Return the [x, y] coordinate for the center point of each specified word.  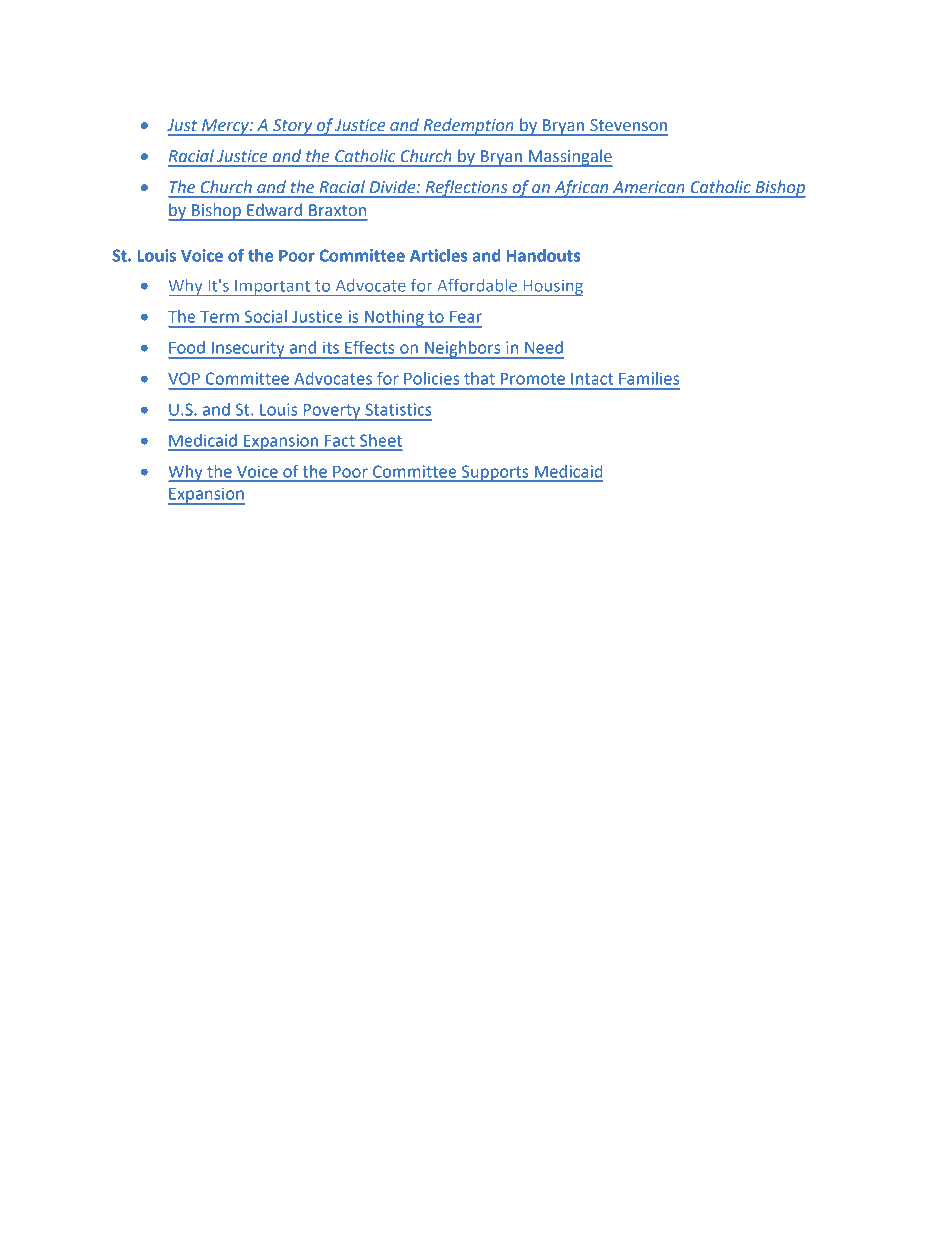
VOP [184, 378]
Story [293, 127]
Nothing [394, 319]
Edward [274, 209]
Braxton [337, 210]
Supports [495, 473]
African [581, 189]
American [649, 187]
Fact [340, 441]
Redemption [468, 127]
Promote [533, 379]
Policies [431, 378]
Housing [552, 288]
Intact [592, 379]
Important [273, 288]
